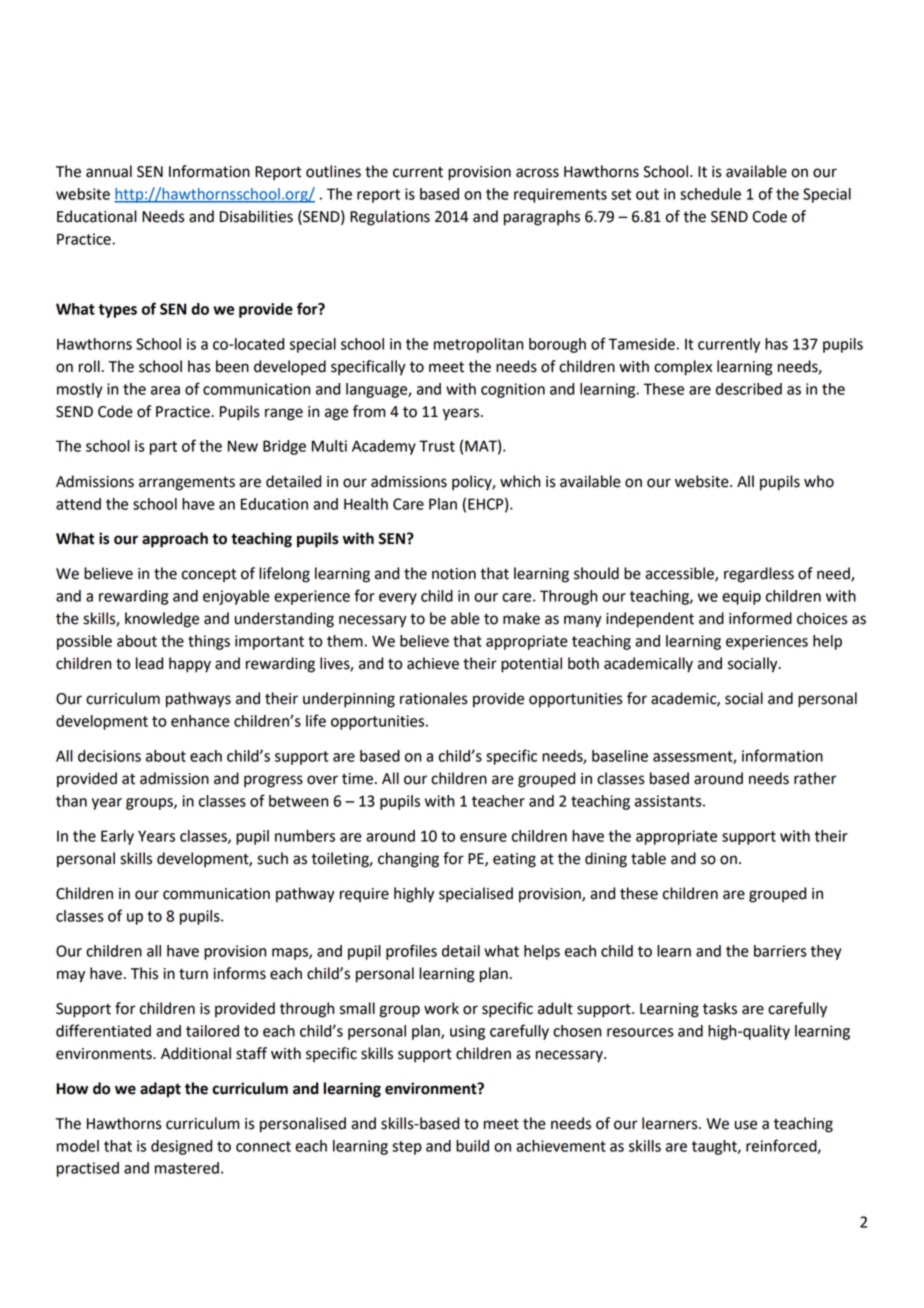  Describe the element at coordinates (759, 575) in the document. I see `regardless` at that location.
